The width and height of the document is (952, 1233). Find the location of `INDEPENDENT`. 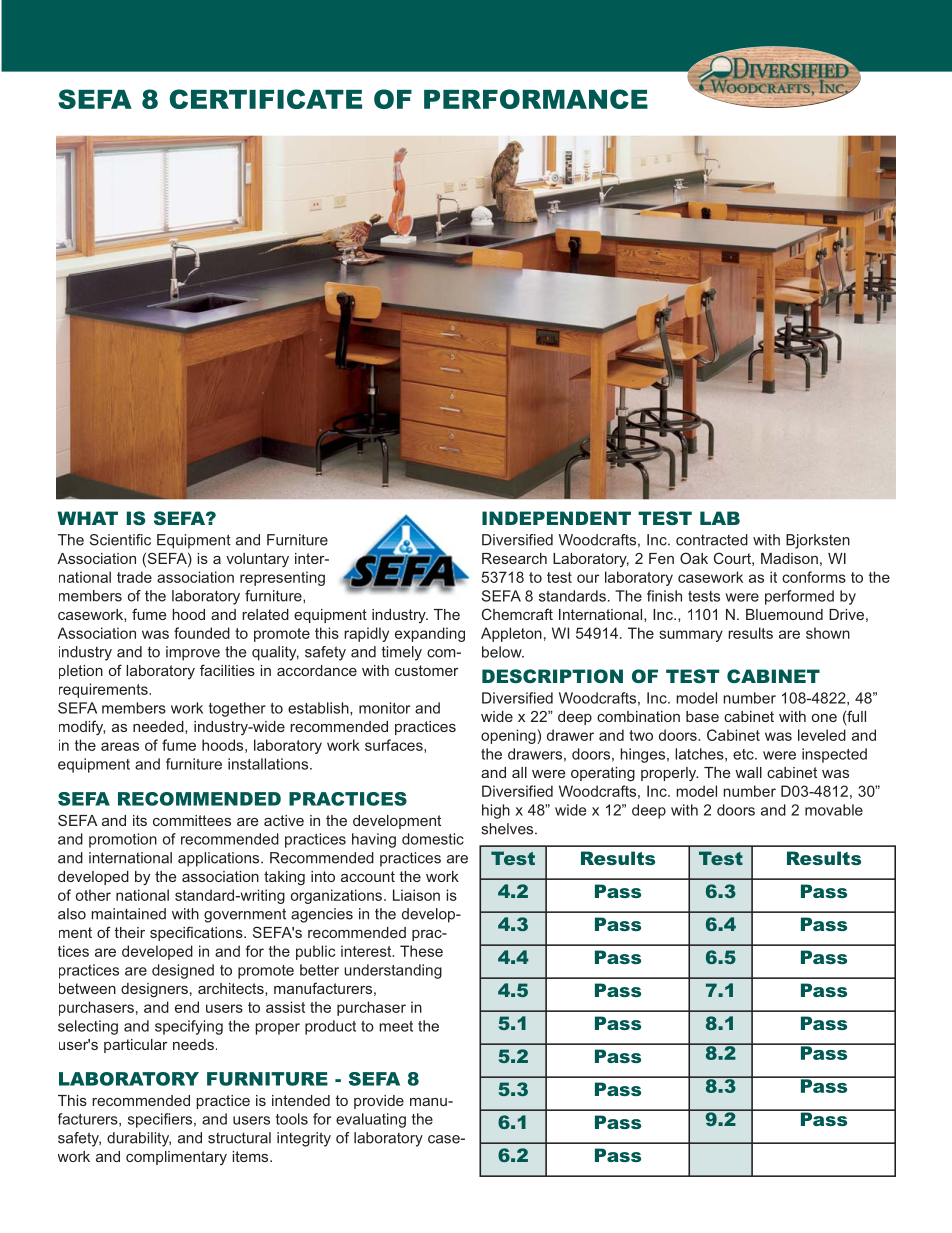

INDEPENDENT is located at coordinates (556, 518).
